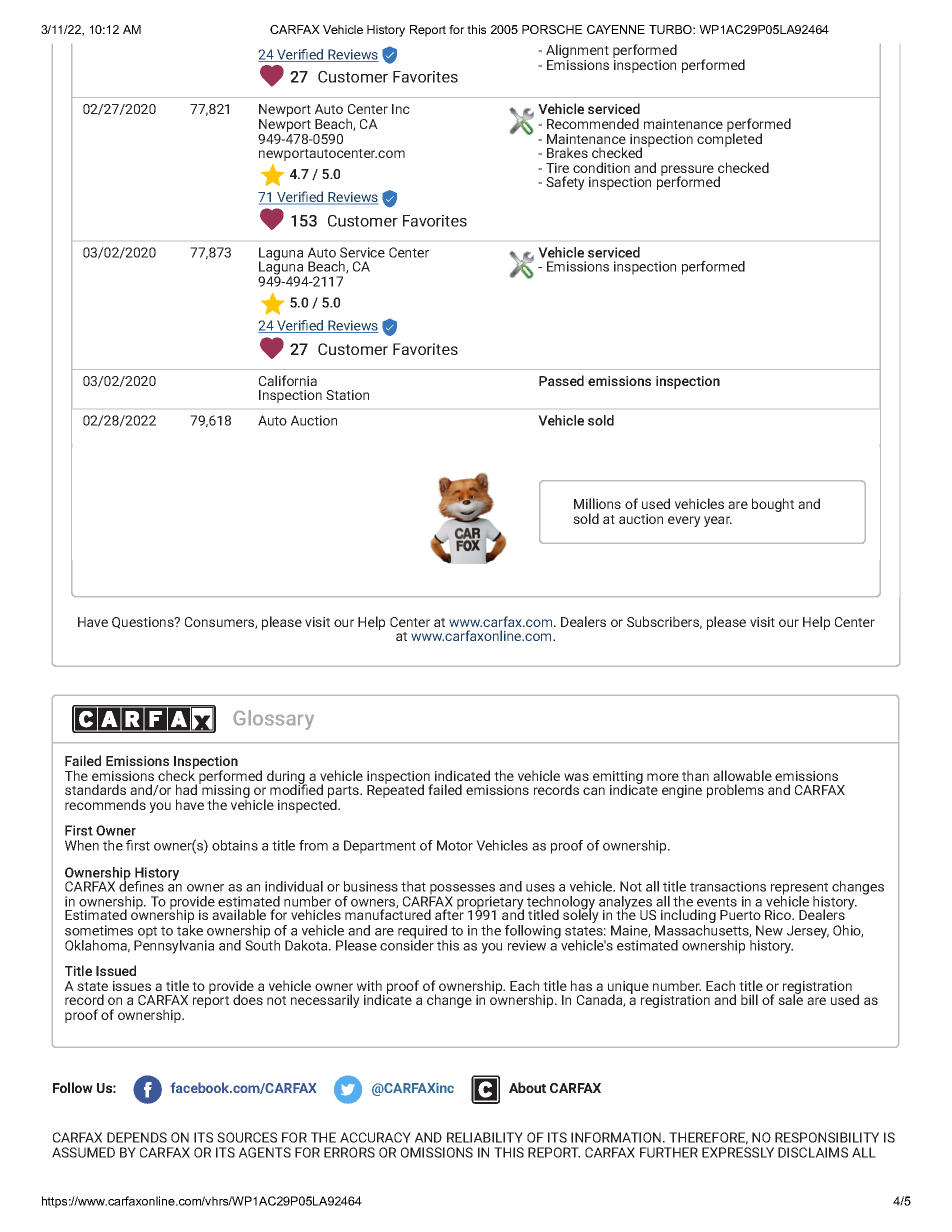 The image size is (952, 1232). What do you see at coordinates (288, 380) in the image?
I see `California` at bounding box center [288, 380].
